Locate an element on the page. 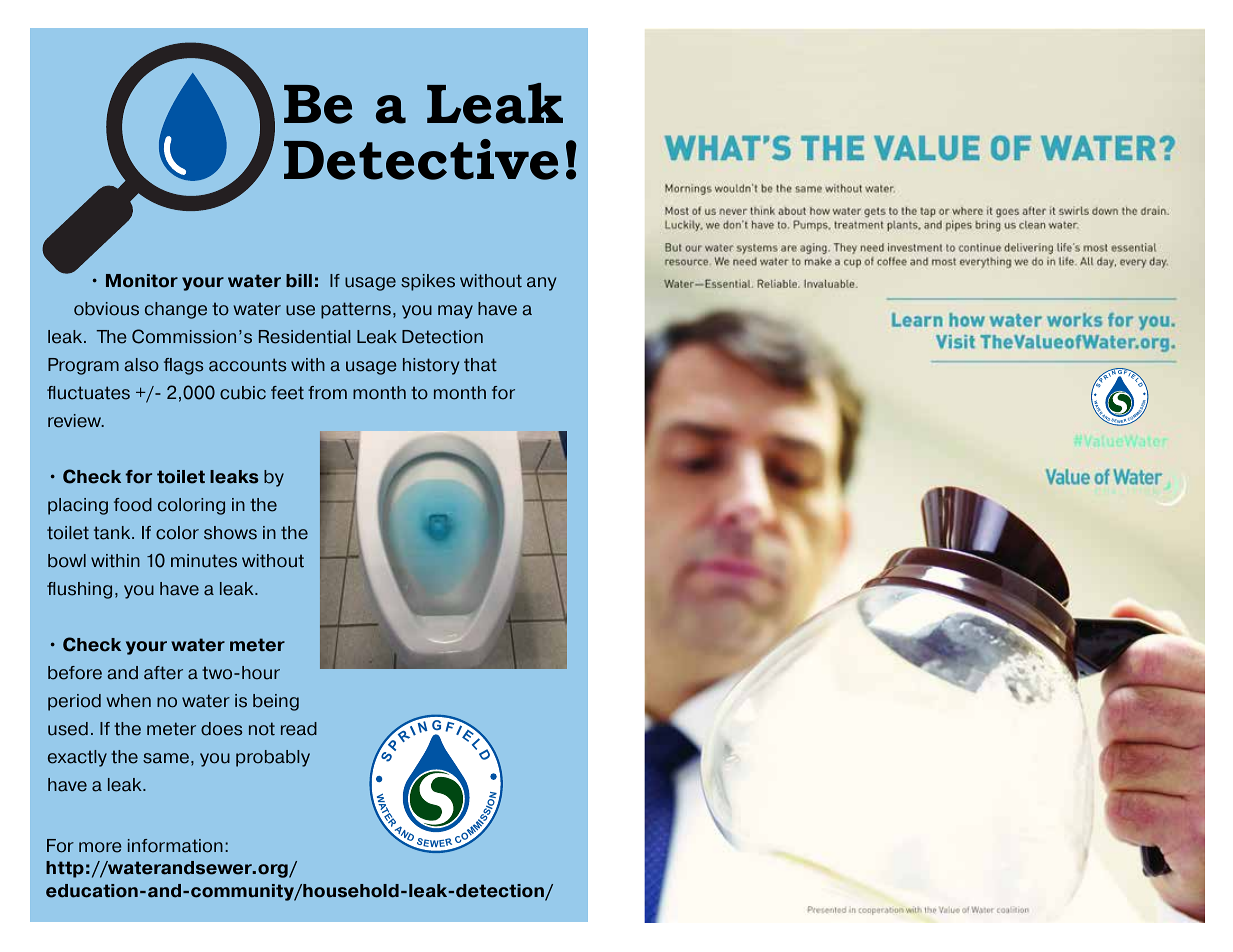  Detective is located at coordinates (421, 159).
